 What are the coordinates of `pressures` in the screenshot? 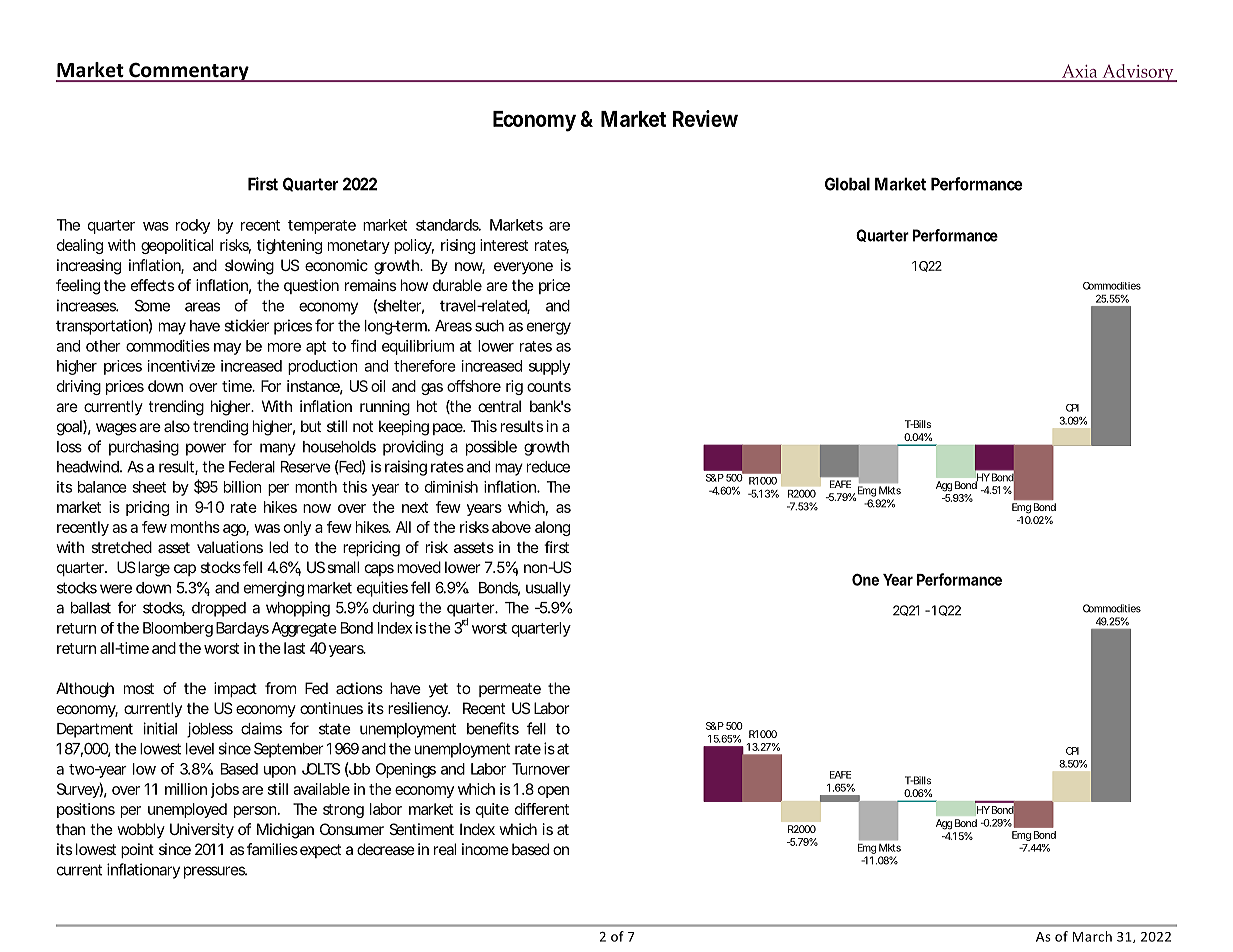 It's located at (215, 872).
